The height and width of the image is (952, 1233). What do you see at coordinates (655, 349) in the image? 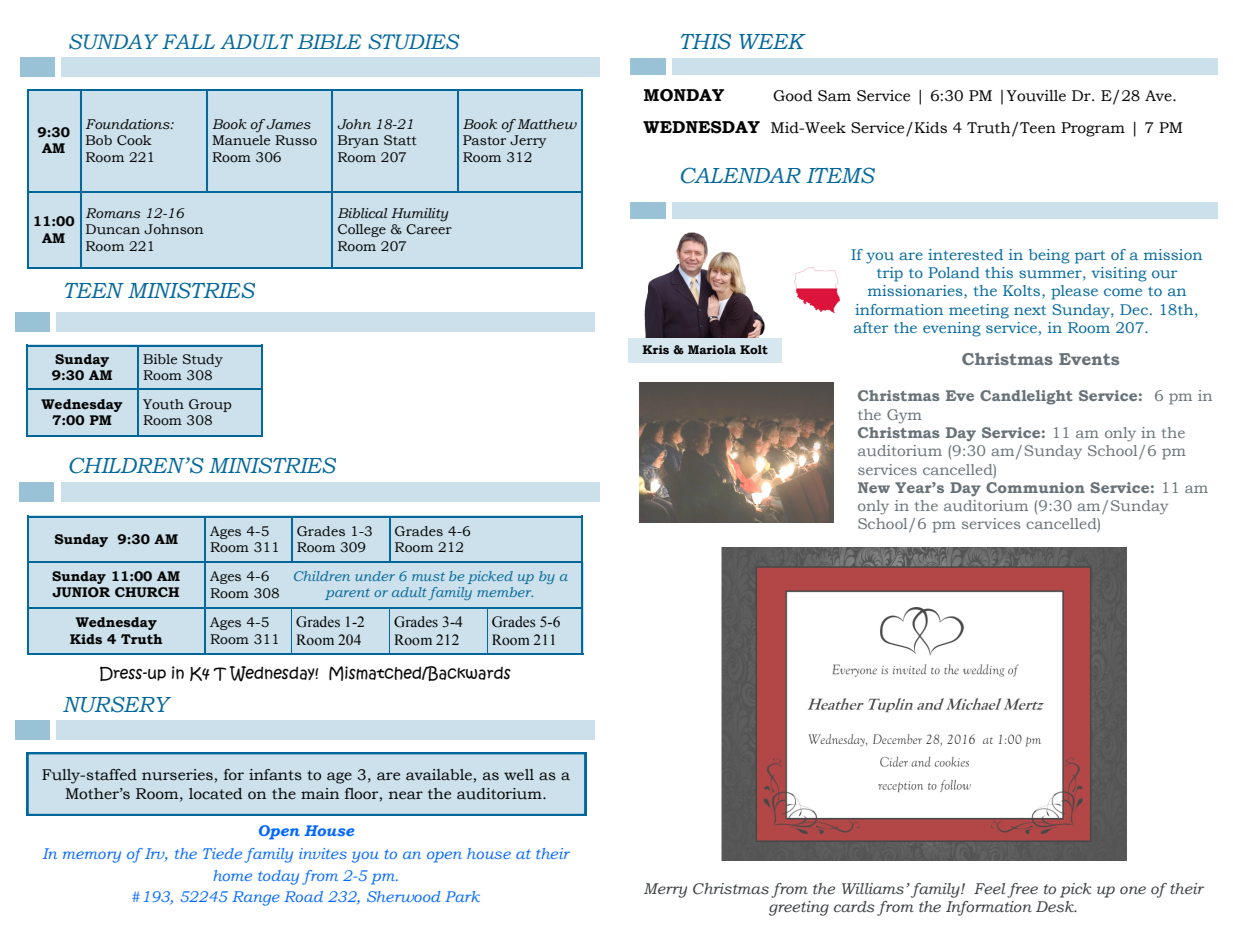
I see `Kris` at bounding box center [655, 349].
